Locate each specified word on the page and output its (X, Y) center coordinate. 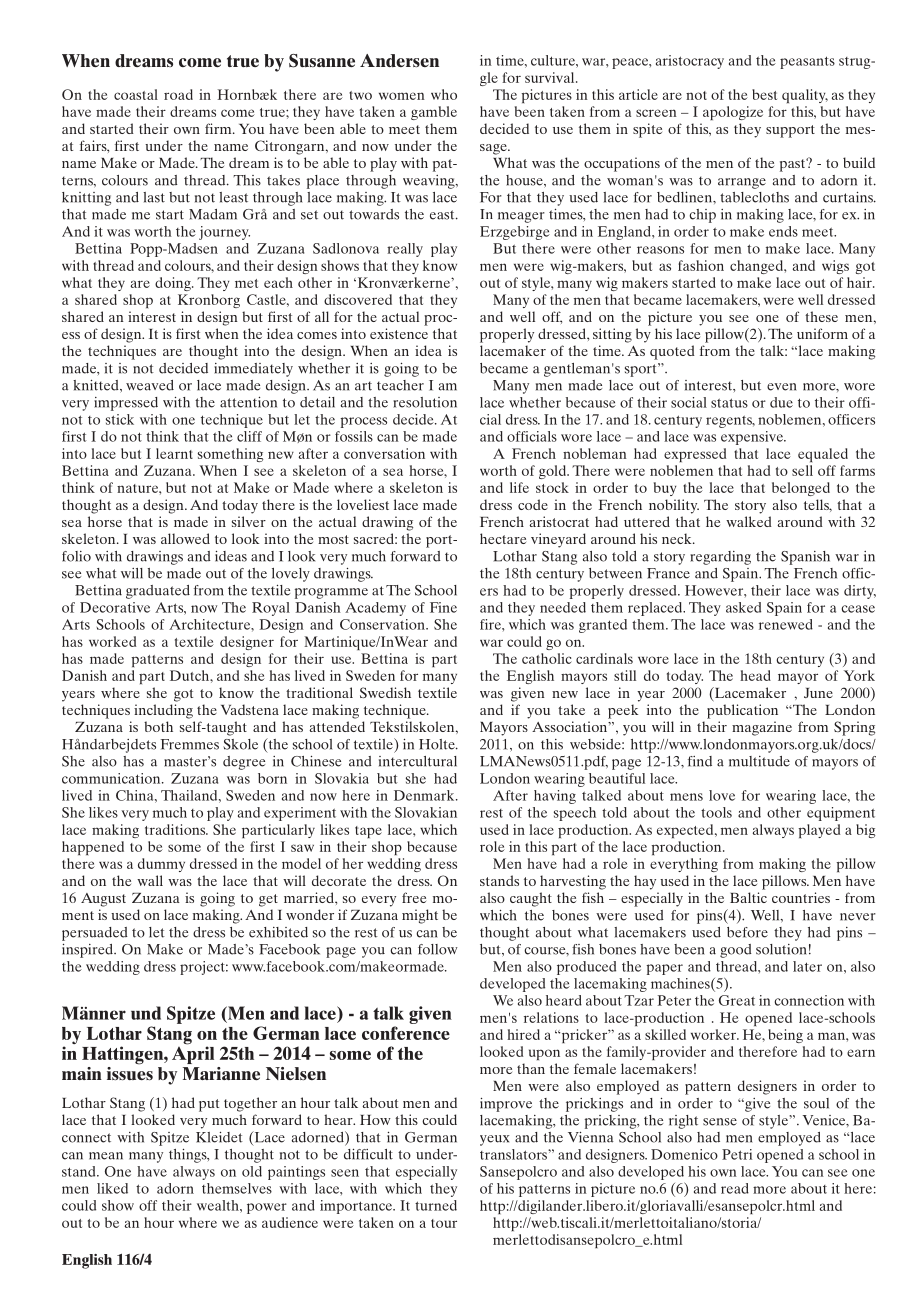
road (178, 94)
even (782, 387)
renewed (786, 624)
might (420, 916)
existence (399, 333)
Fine (443, 607)
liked (112, 1188)
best (764, 94)
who (444, 94)
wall (150, 880)
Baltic (748, 897)
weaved (150, 385)
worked (112, 641)
